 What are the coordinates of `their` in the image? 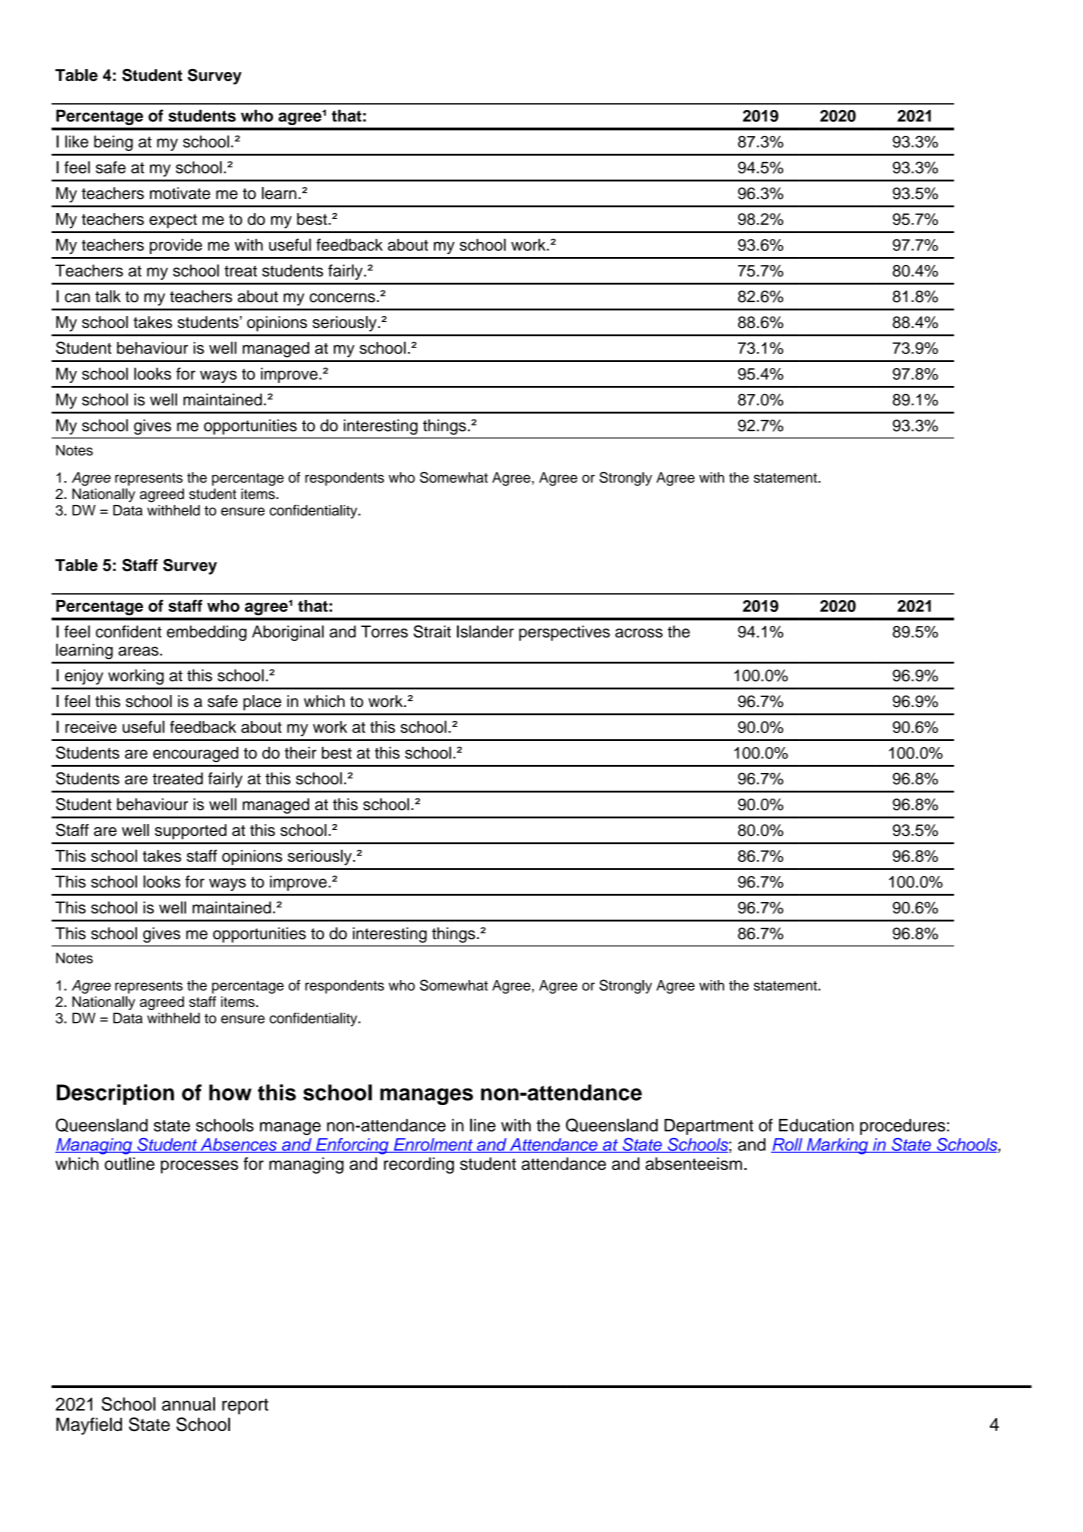 It's located at (301, 753).
